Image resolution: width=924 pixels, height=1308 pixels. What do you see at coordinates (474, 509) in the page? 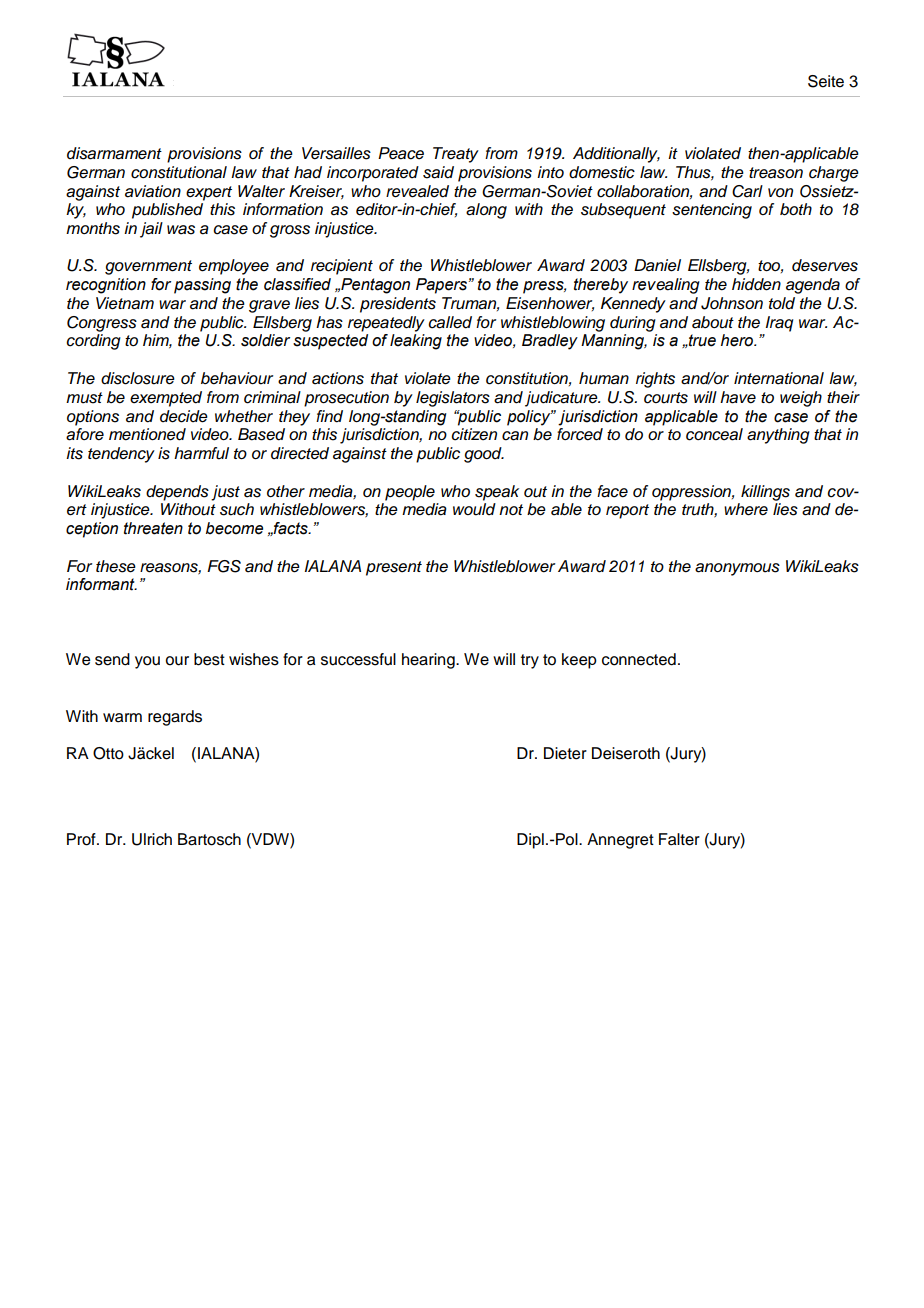
I see `would` at bounding box center [474, 509].
